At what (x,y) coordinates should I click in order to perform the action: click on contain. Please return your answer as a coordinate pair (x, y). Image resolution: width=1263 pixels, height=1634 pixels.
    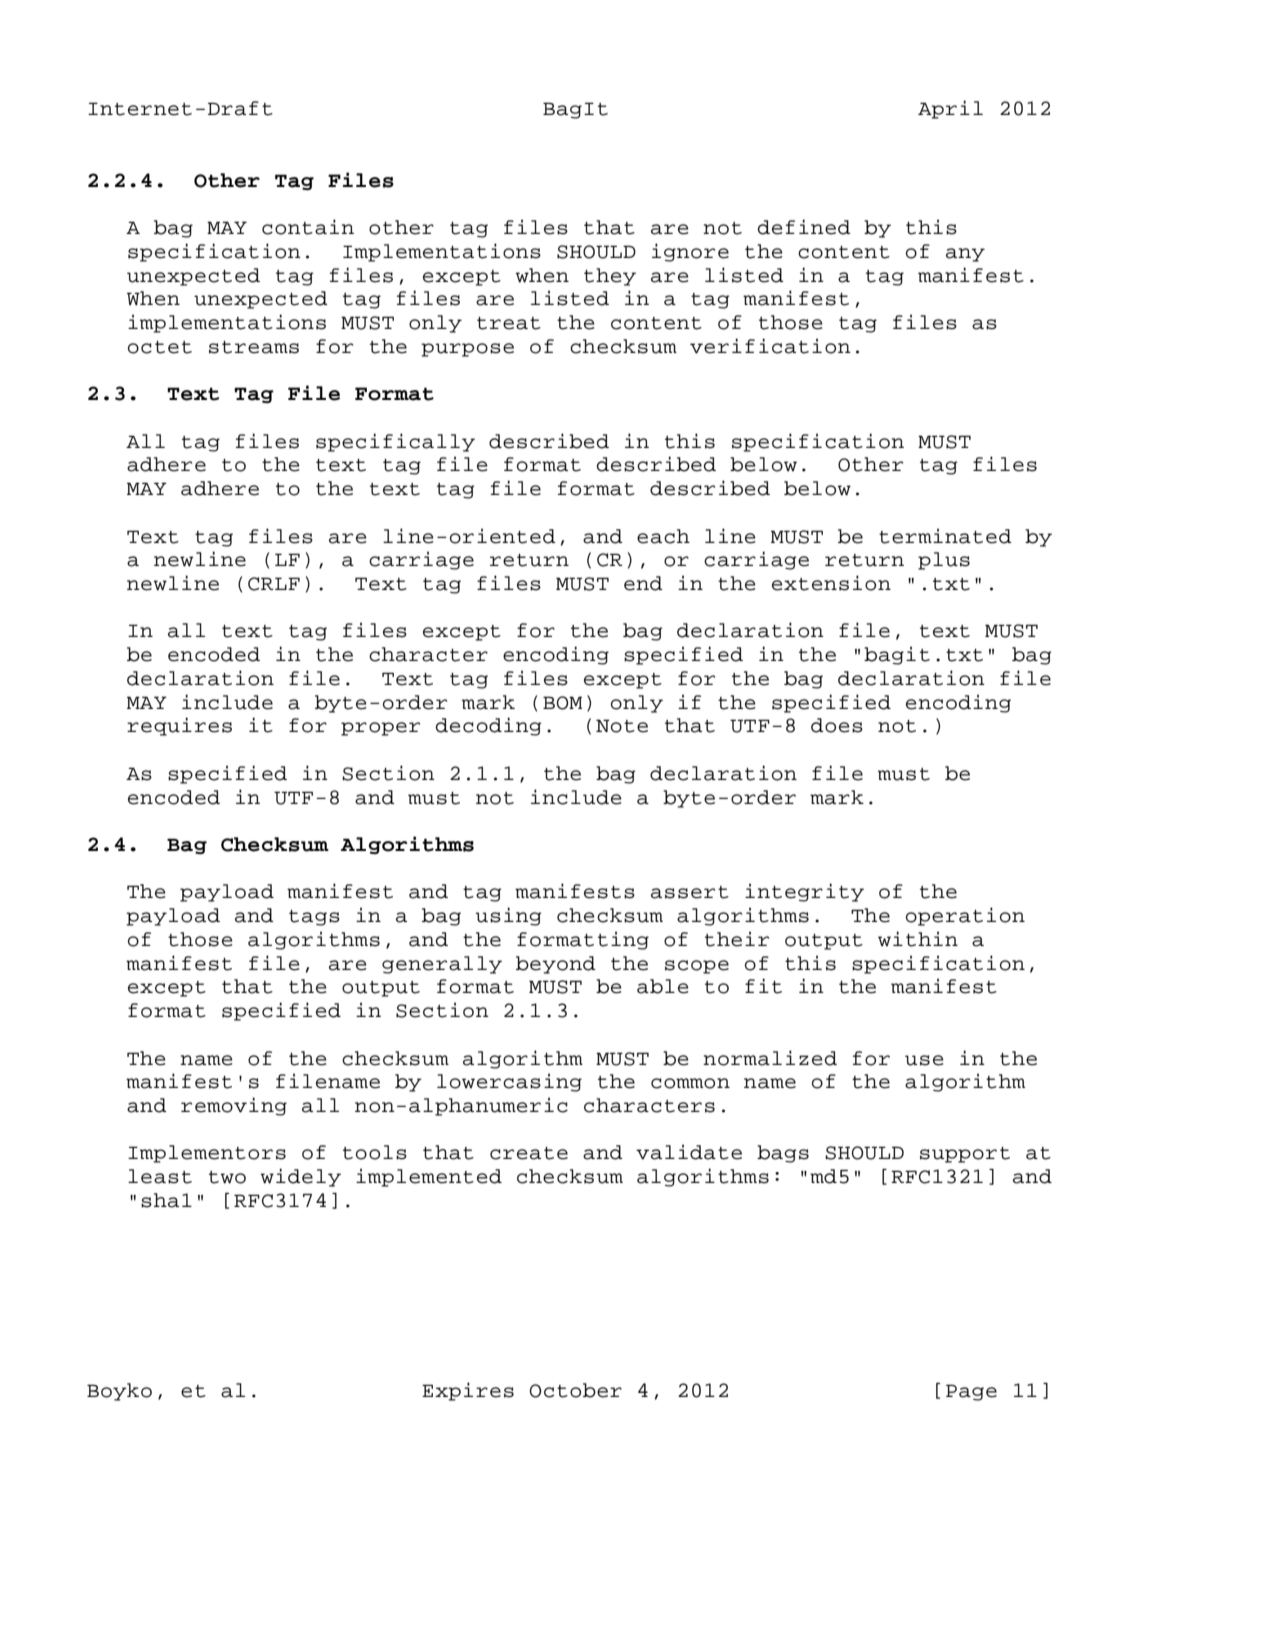
    Looking at the image, I should click on (308, 227).
